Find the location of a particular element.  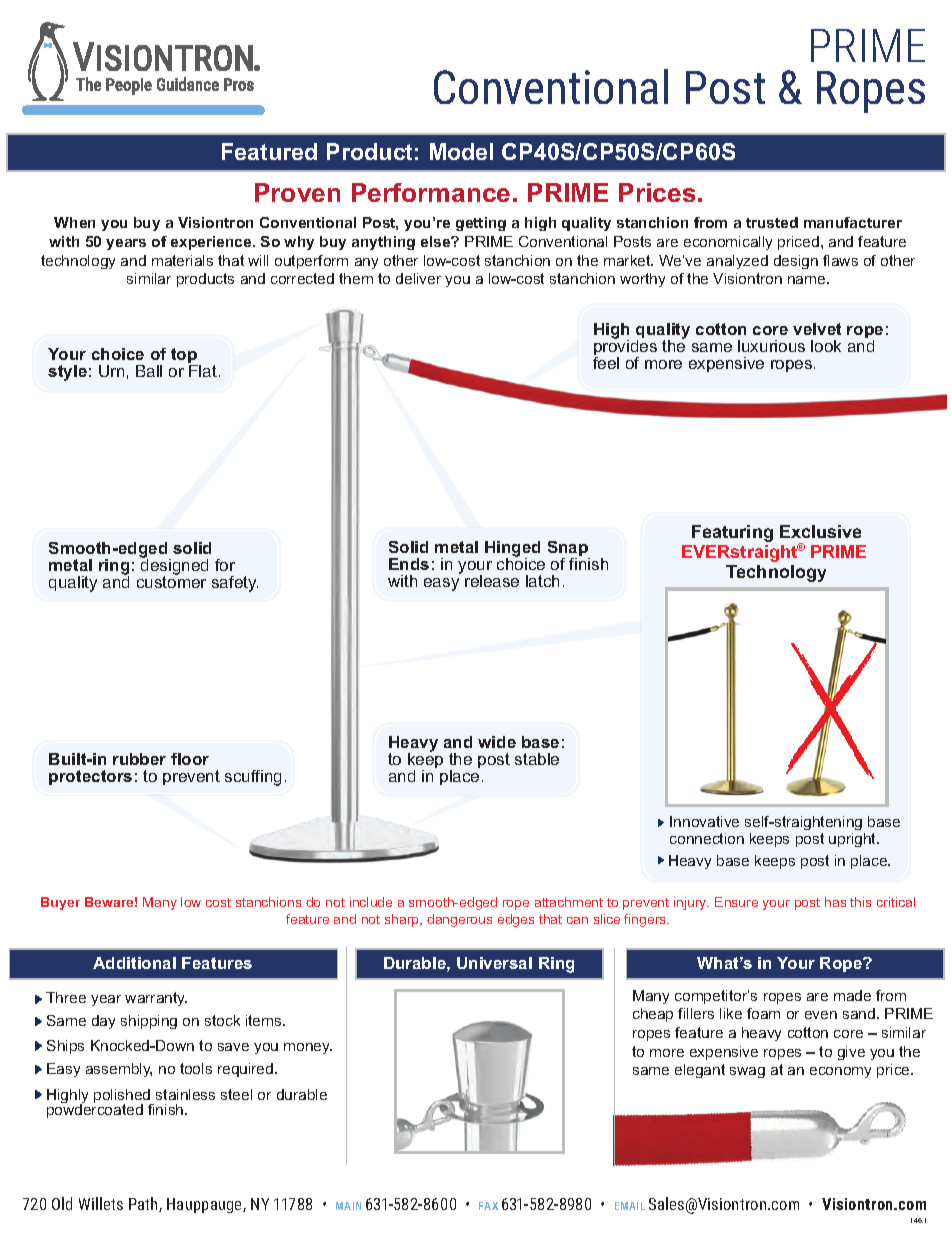

wide is located at coordinates (497, 742).
